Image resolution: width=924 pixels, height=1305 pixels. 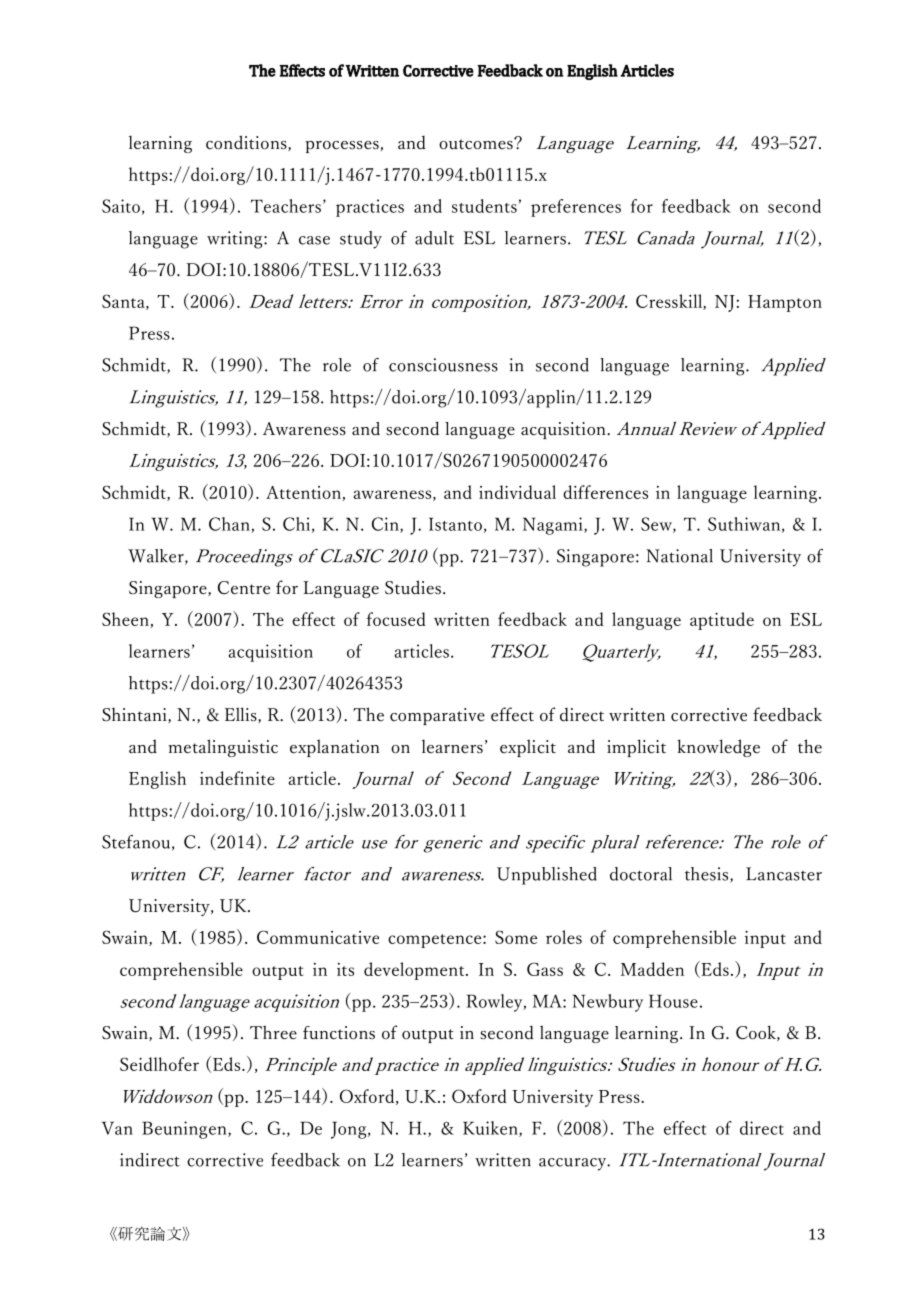 What do you see at coordinates (237, 778) in the screenshot?
I see `indefinite` at bounding box center [237, 778].
